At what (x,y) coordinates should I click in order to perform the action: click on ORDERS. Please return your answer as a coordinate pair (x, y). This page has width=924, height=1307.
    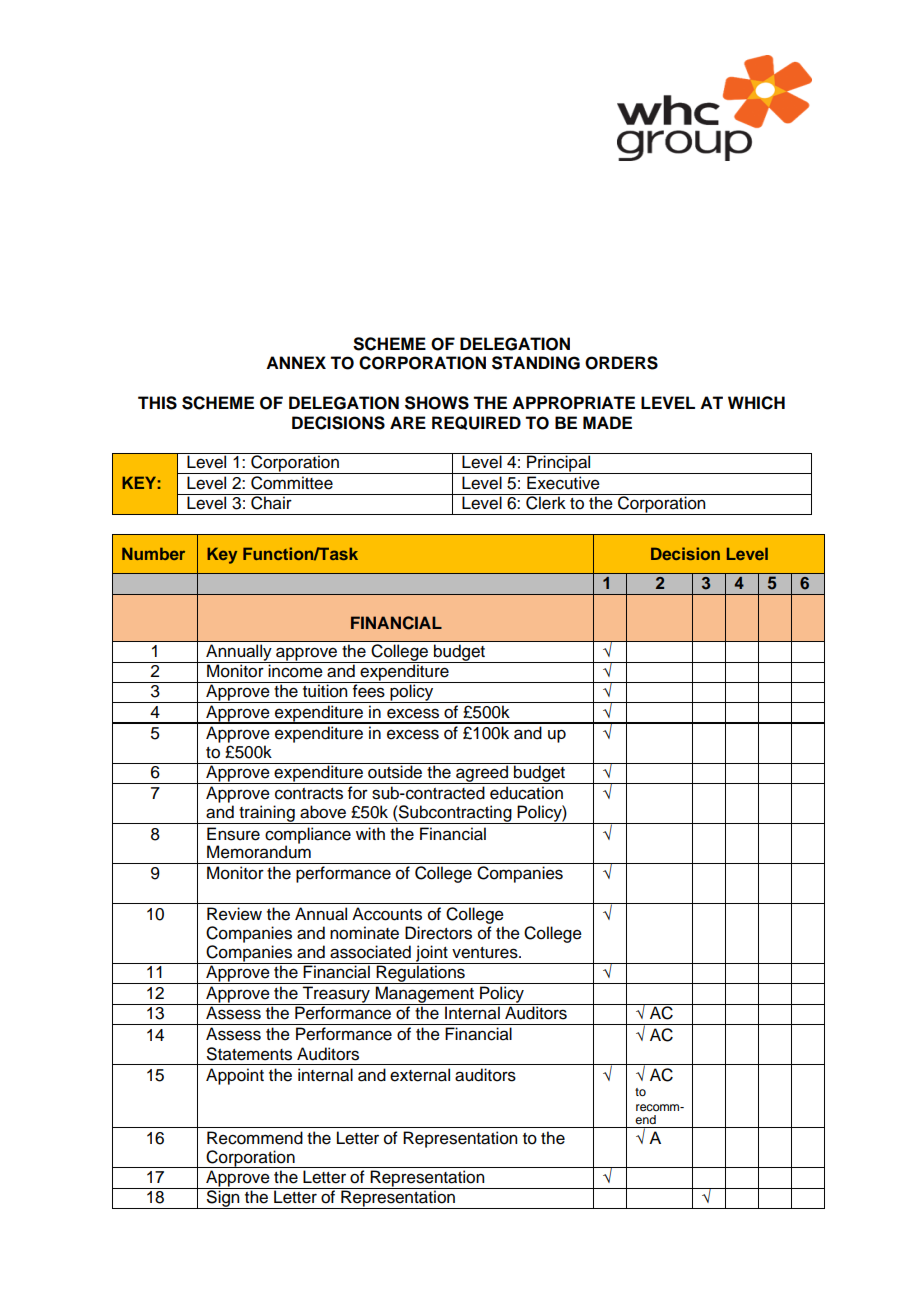
    Looking at the image, I should click on (621, 363).
